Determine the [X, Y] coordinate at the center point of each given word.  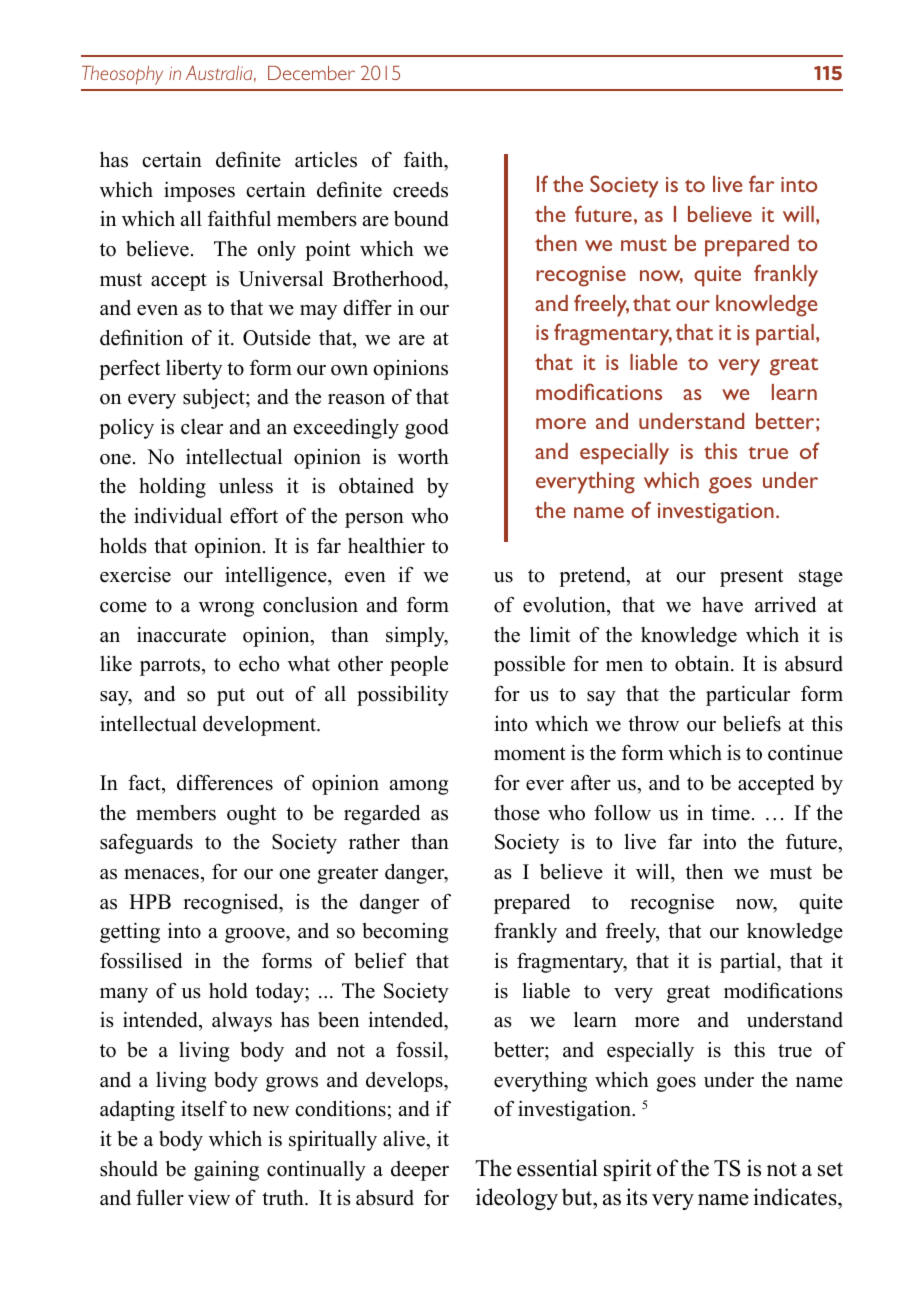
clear [202, 427]
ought [251, 814]
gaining [226, 1170]
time [730, 812]
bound [421, 219]
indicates [796, 1198]
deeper [420, 1171]
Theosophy [122, 75]
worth [423, 457]
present [751, 578]
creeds [420, 190]
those [517, 813]
